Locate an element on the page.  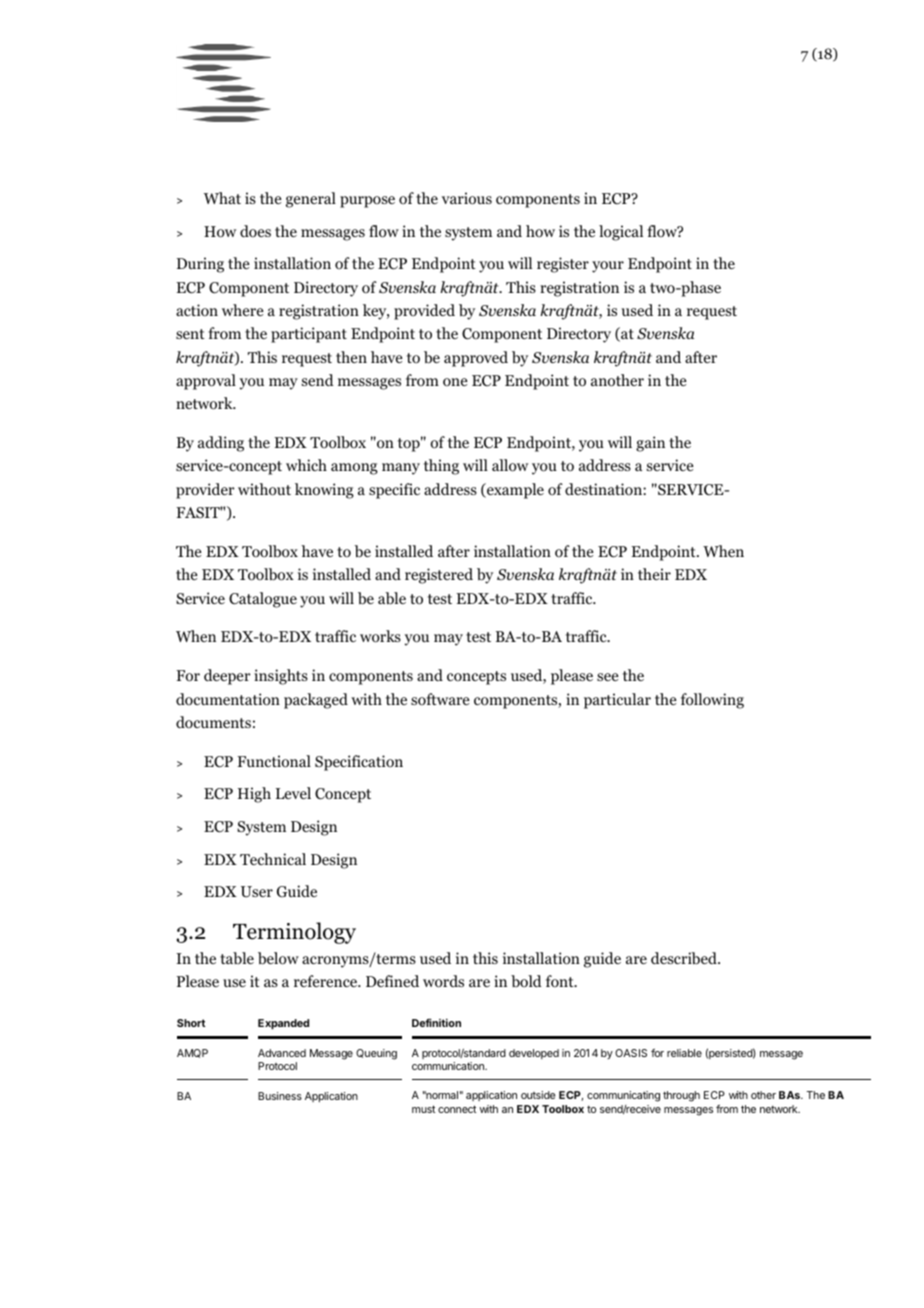
provider is located at coordinates (205, 491).
